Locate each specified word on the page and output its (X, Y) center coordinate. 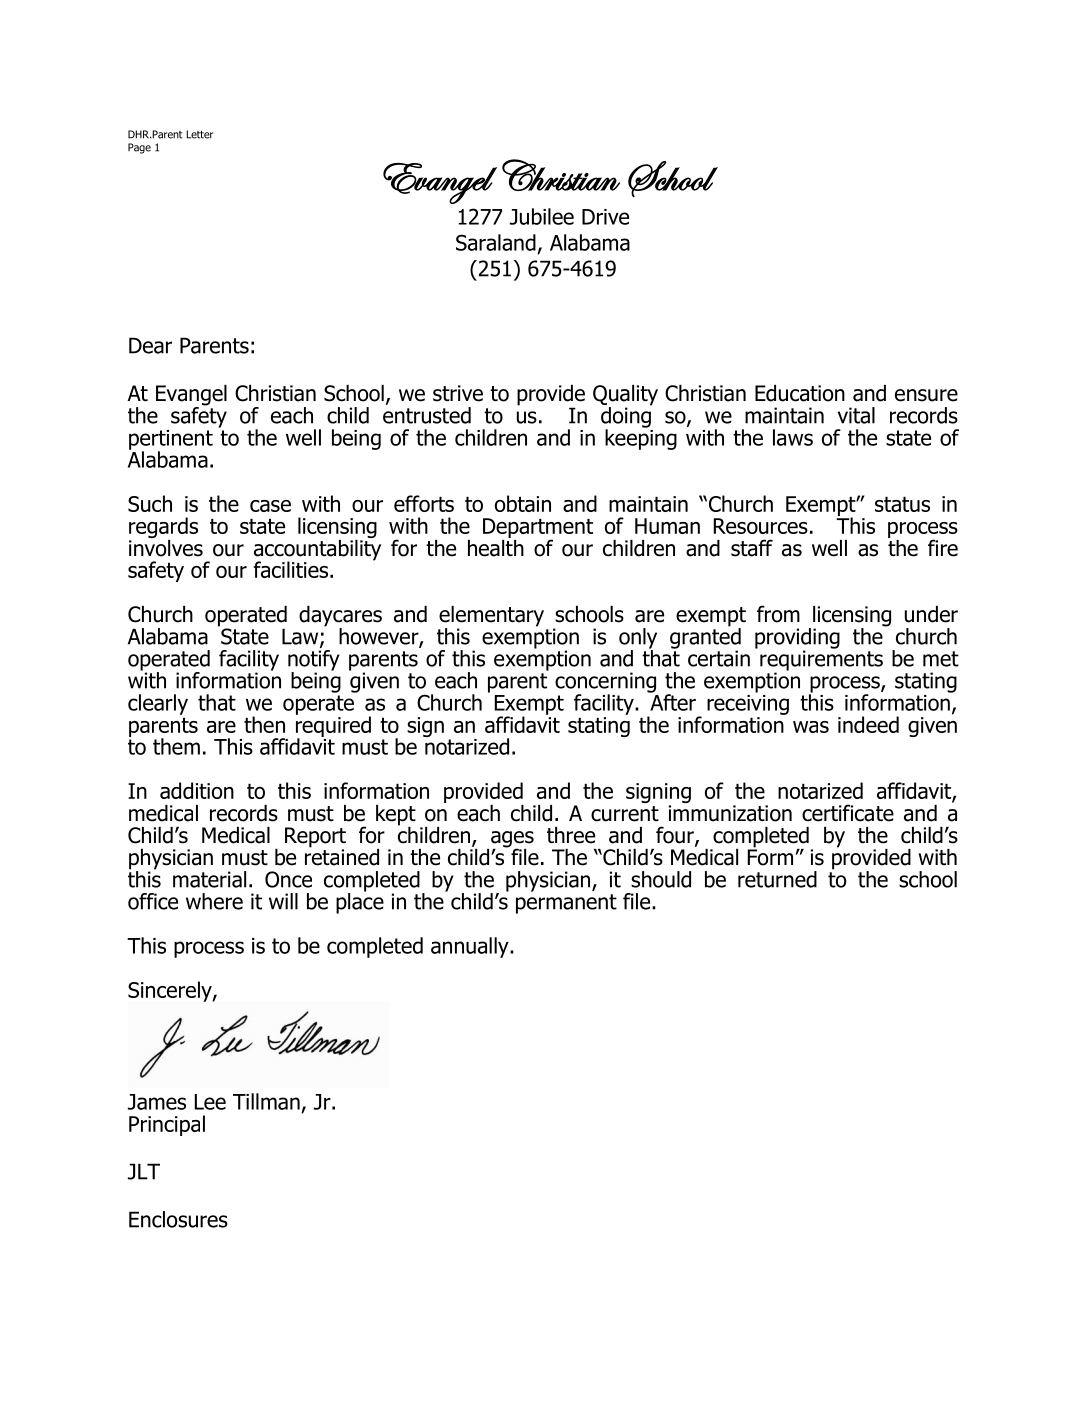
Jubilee (542, 216)
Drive (605, 217)
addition (197, 790)
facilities (292, 569)
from (778, 614)
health (496, 547)
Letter (199, 134)
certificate (848, 813)
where (214, 901)
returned (777, 879)
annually (471, 947)
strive (458, 393)
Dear (150, 345)
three (571, 835)
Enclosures (178, 1219)
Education (800, 393)
